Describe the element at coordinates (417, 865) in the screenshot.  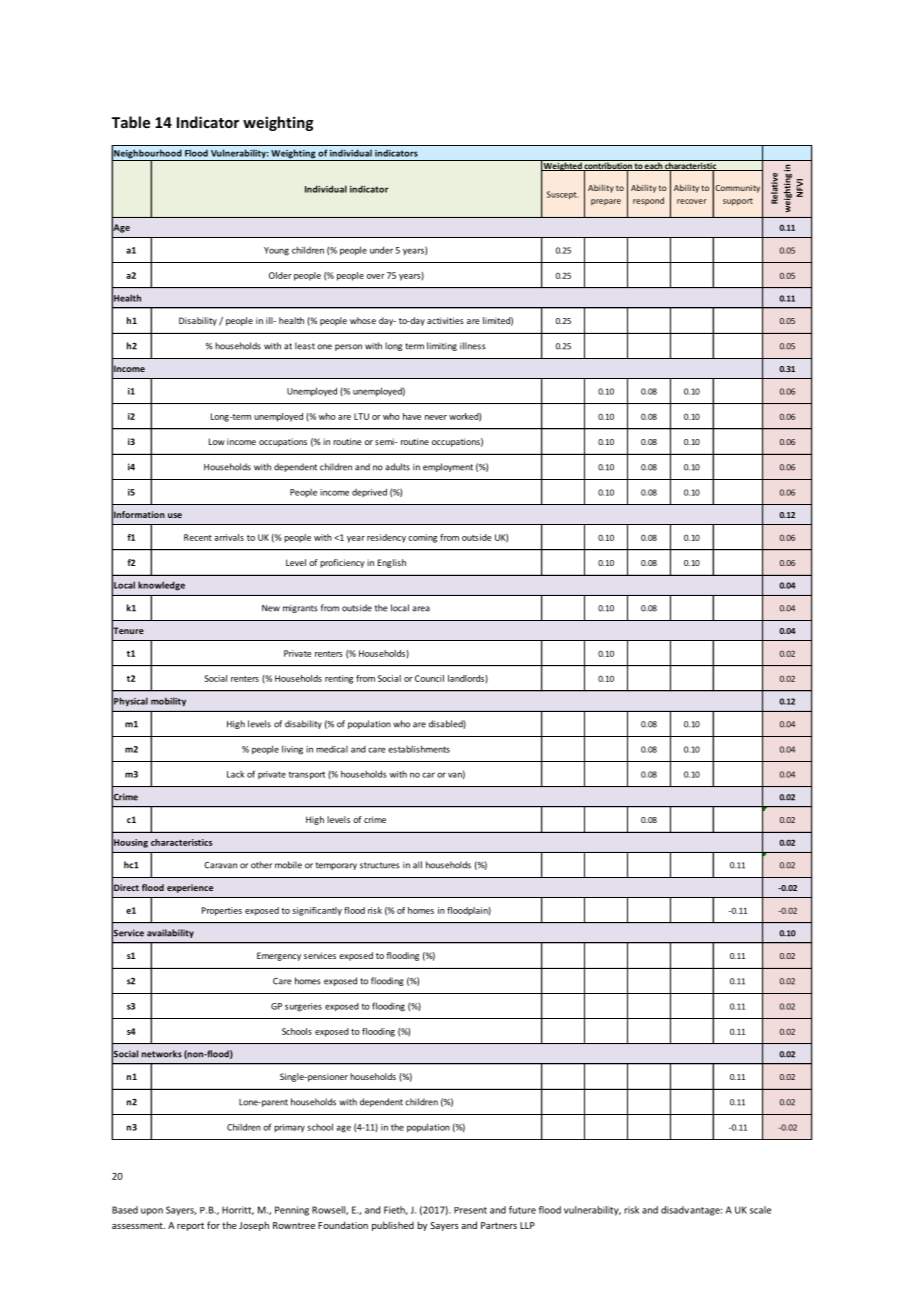
I see `all` at that location.
